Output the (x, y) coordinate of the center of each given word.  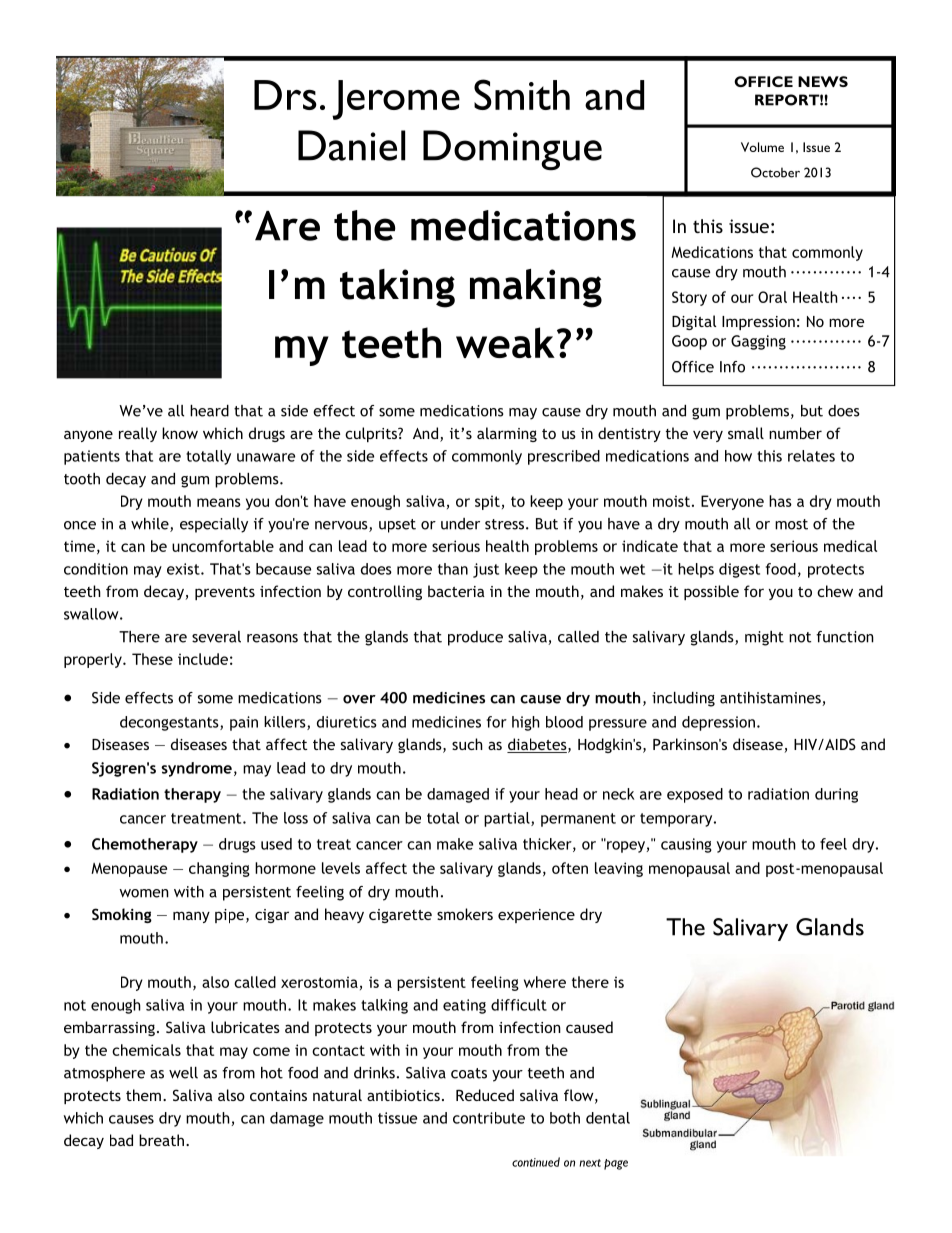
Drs (285, 95)
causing (686, 845)
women (144, 893)
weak (505, 342)
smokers (465, 914)
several (216, 637)
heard (209, 411)
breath (161, 1140)
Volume (762, 147)
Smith (522, 94)
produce (475, 638)
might (764, 638)
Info (732, 367)
